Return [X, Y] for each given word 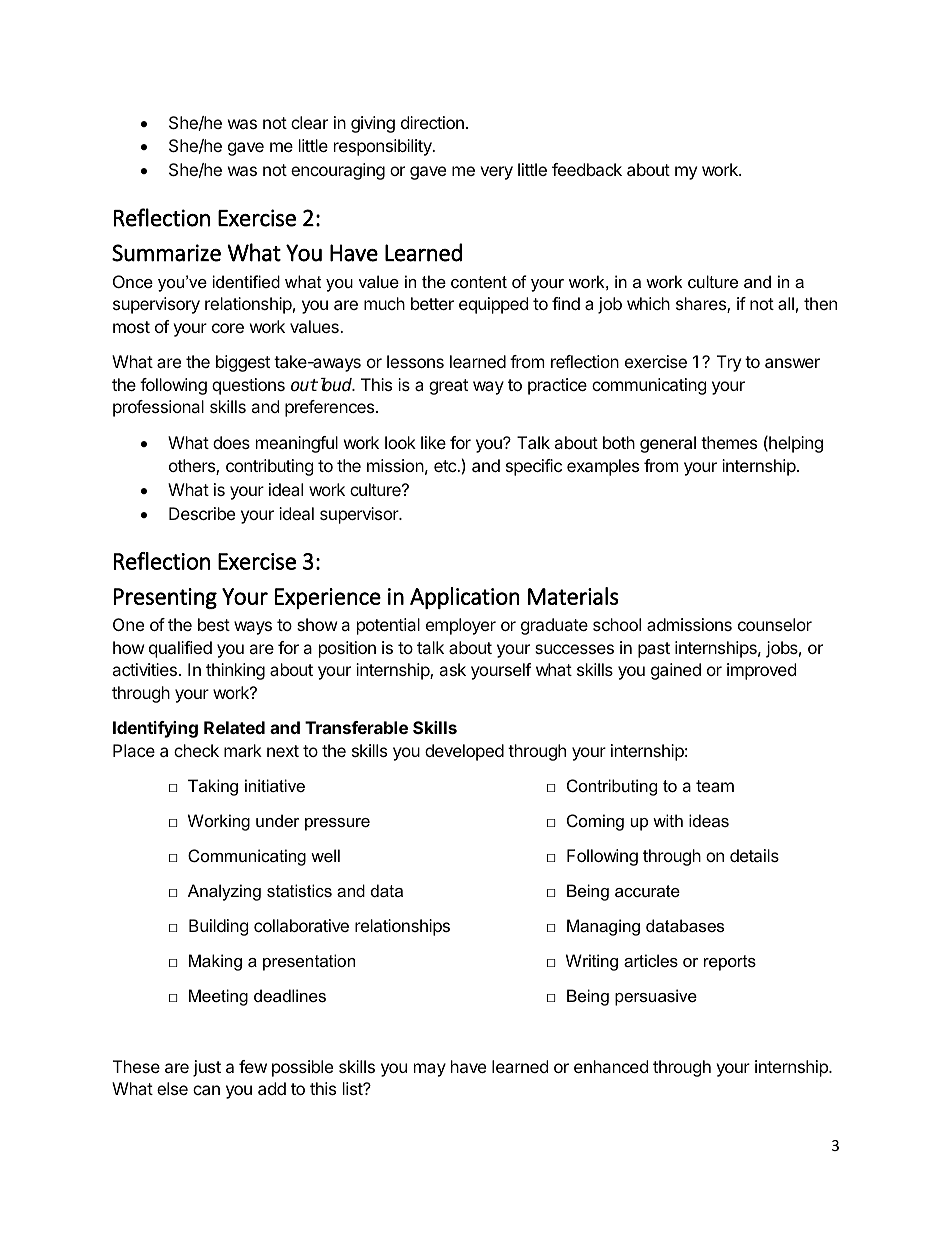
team [715, 786]
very [496, 173]
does [231, 442]
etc [446, 466]
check [196, 750]
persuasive [656, 997]
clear [309, 122]
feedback [587, 169]
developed [464, 752]
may [430, 1070]
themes [729, 442]
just [207, 1068]
